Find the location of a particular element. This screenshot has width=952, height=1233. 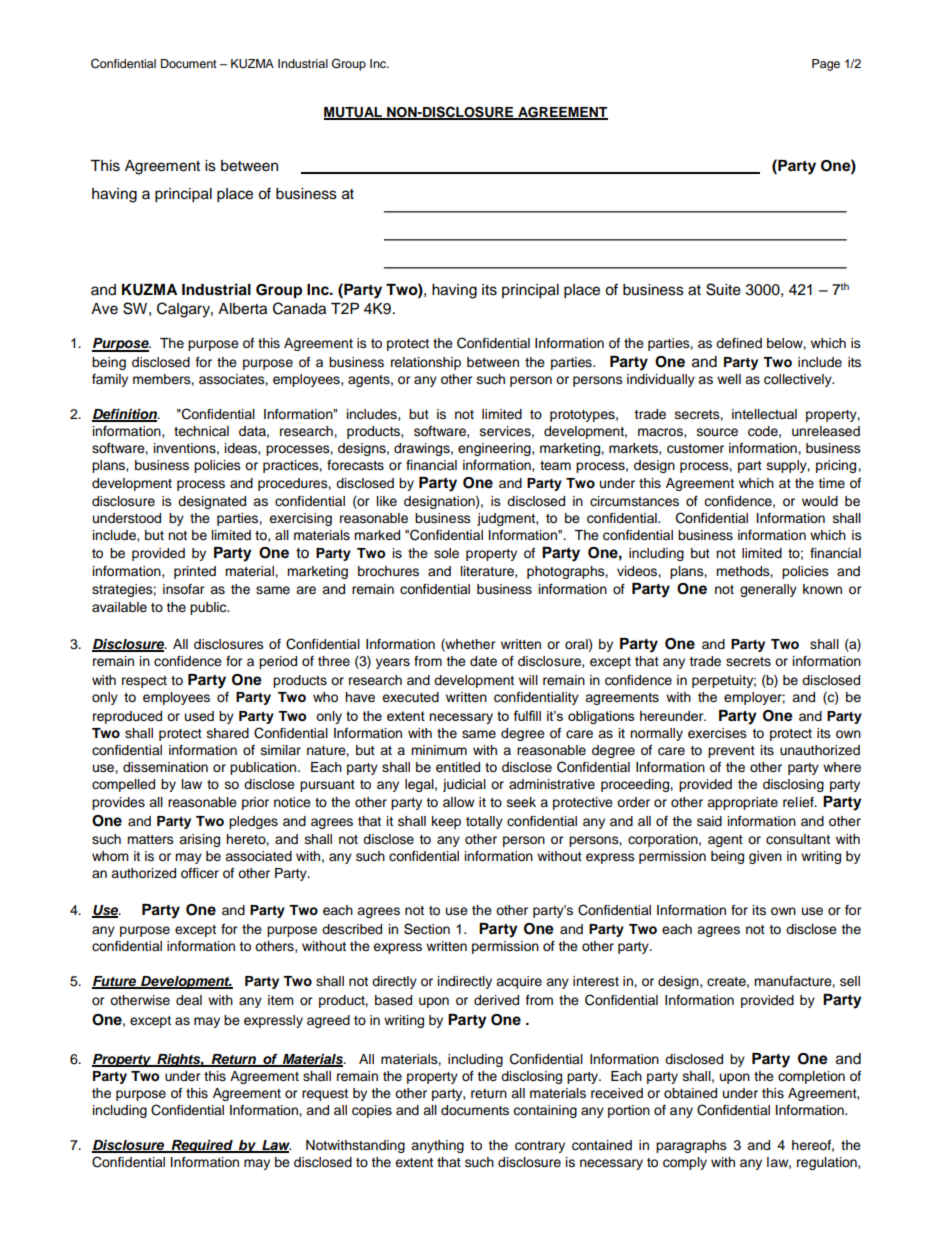

paragraphs is located at coordinates (691, 1146).
